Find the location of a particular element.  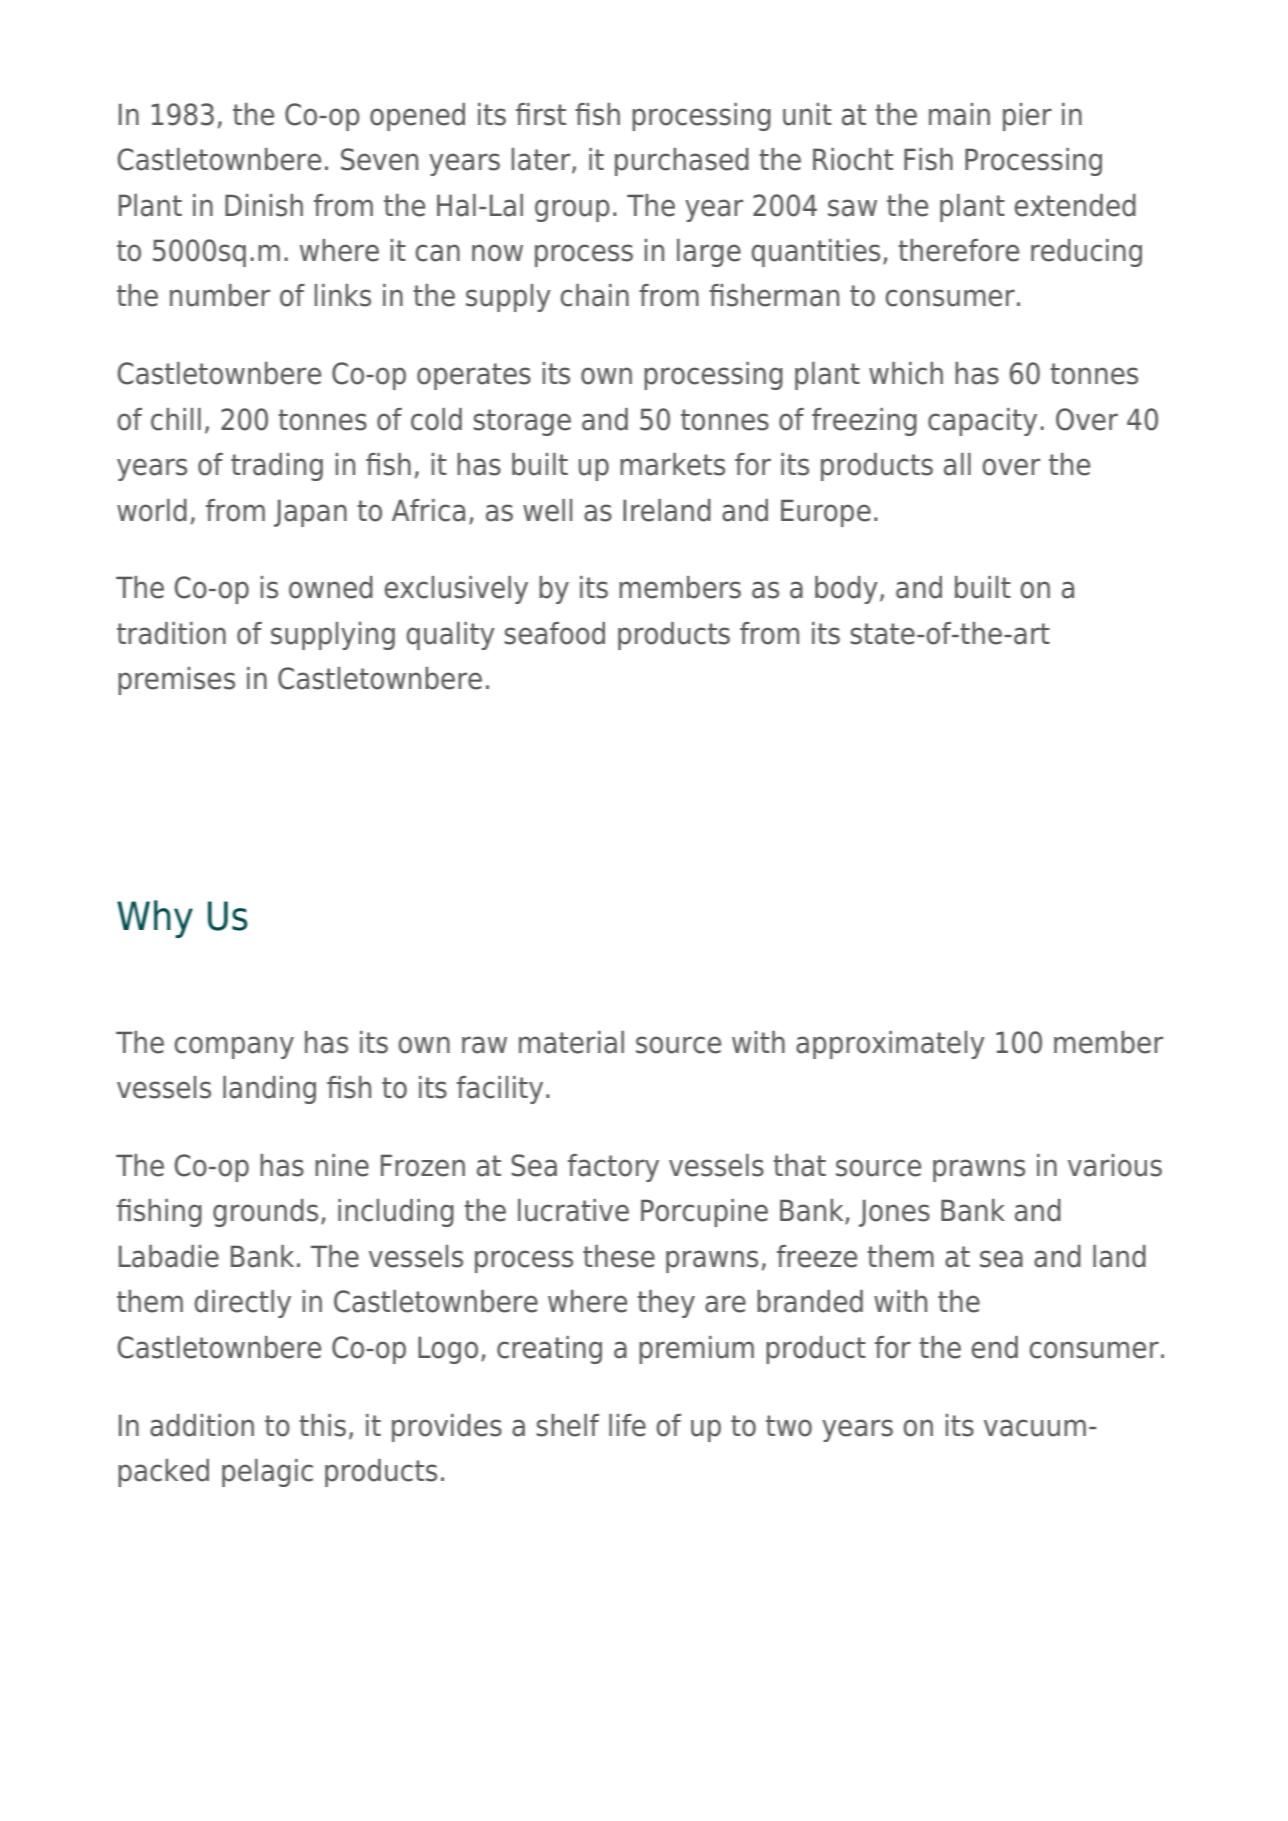

body is located at coordinates (846, 590).
